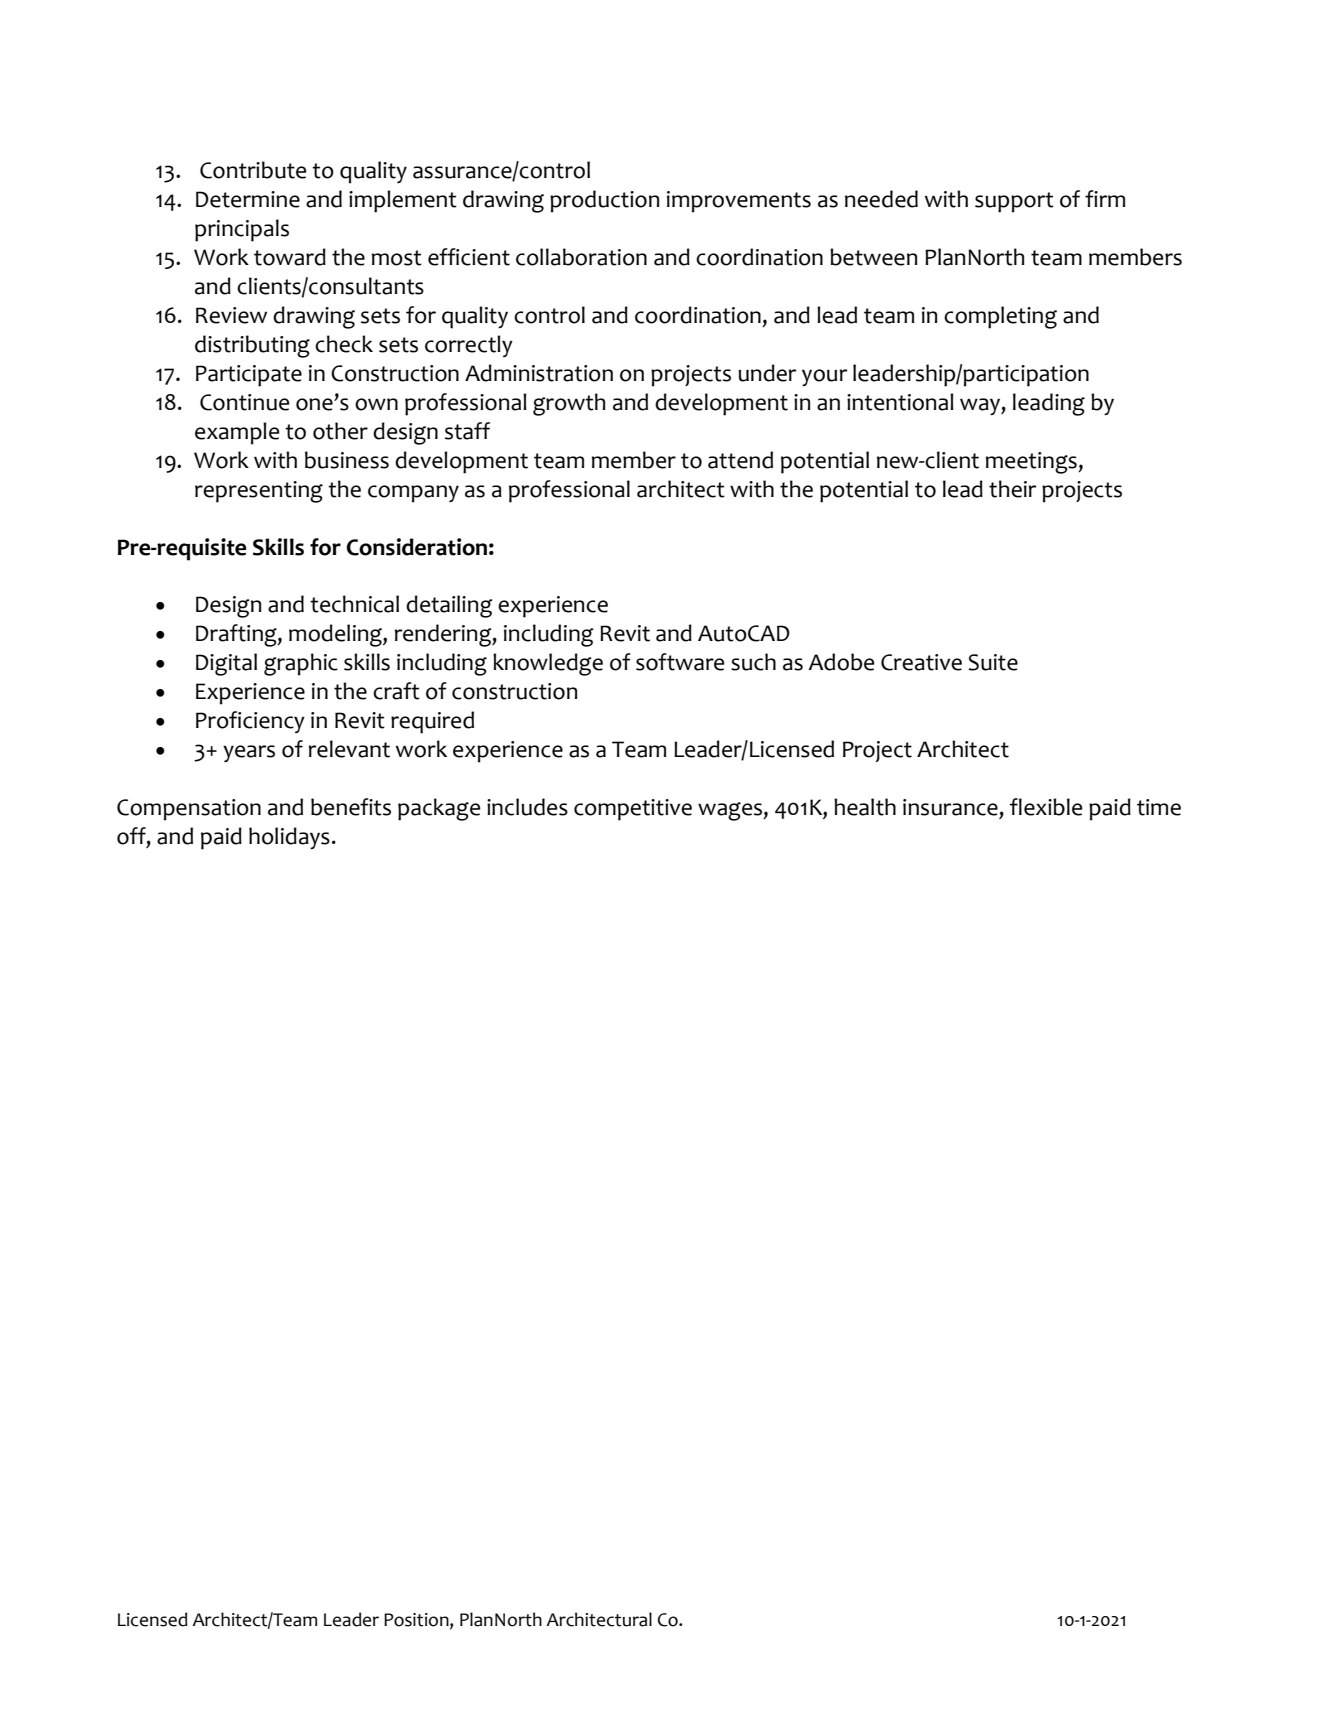  Describe the element at coordinates (633, 810) in the screenshot. I see `competitive` at that location.
